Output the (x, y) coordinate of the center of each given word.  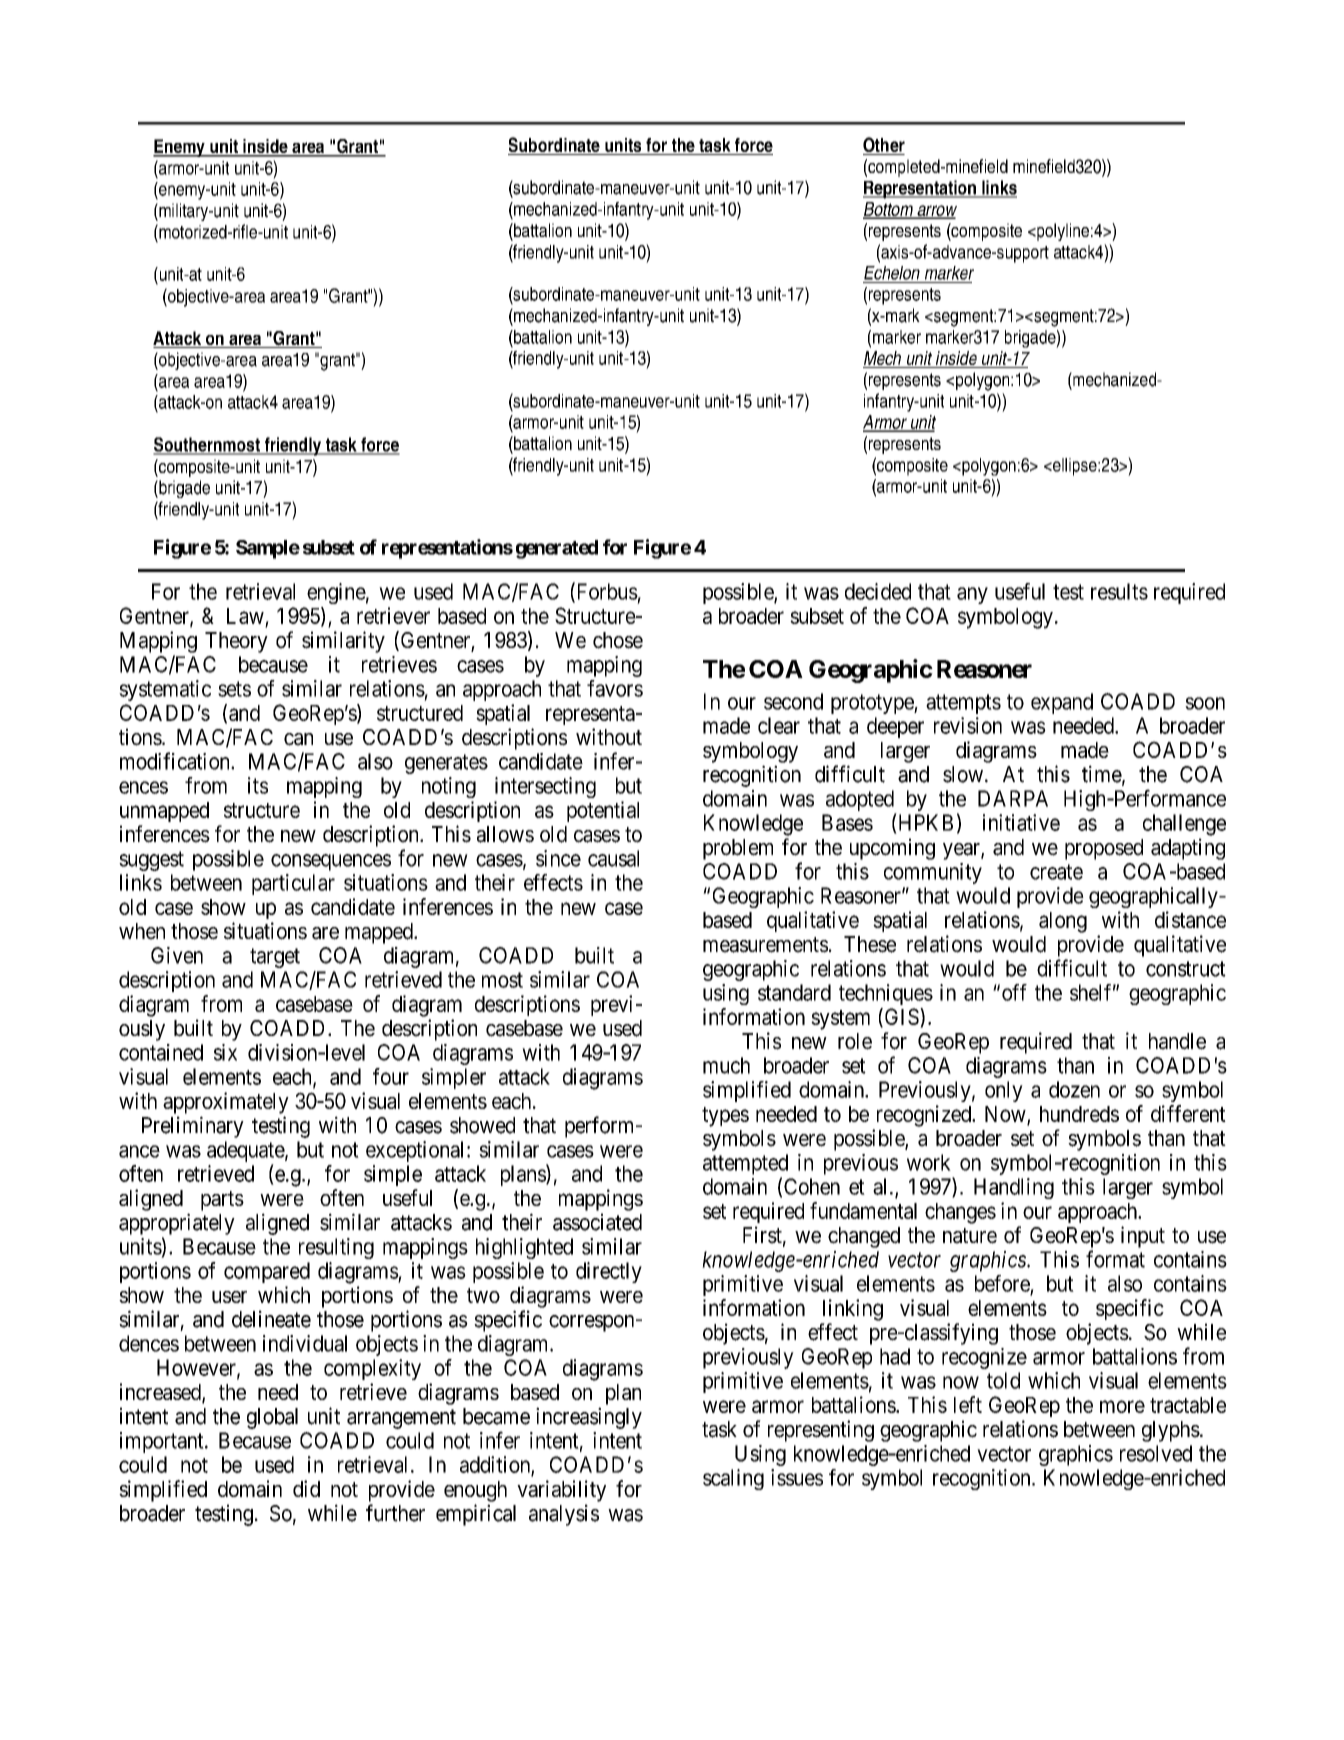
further (395, 1513)
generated (557, 549)
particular (293, 884)
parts (222, 1201)
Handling (1014, 1188)
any (972, 595)
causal (613, 858)
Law (245, 616)
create (1056, 872)
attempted (745, 1164)
